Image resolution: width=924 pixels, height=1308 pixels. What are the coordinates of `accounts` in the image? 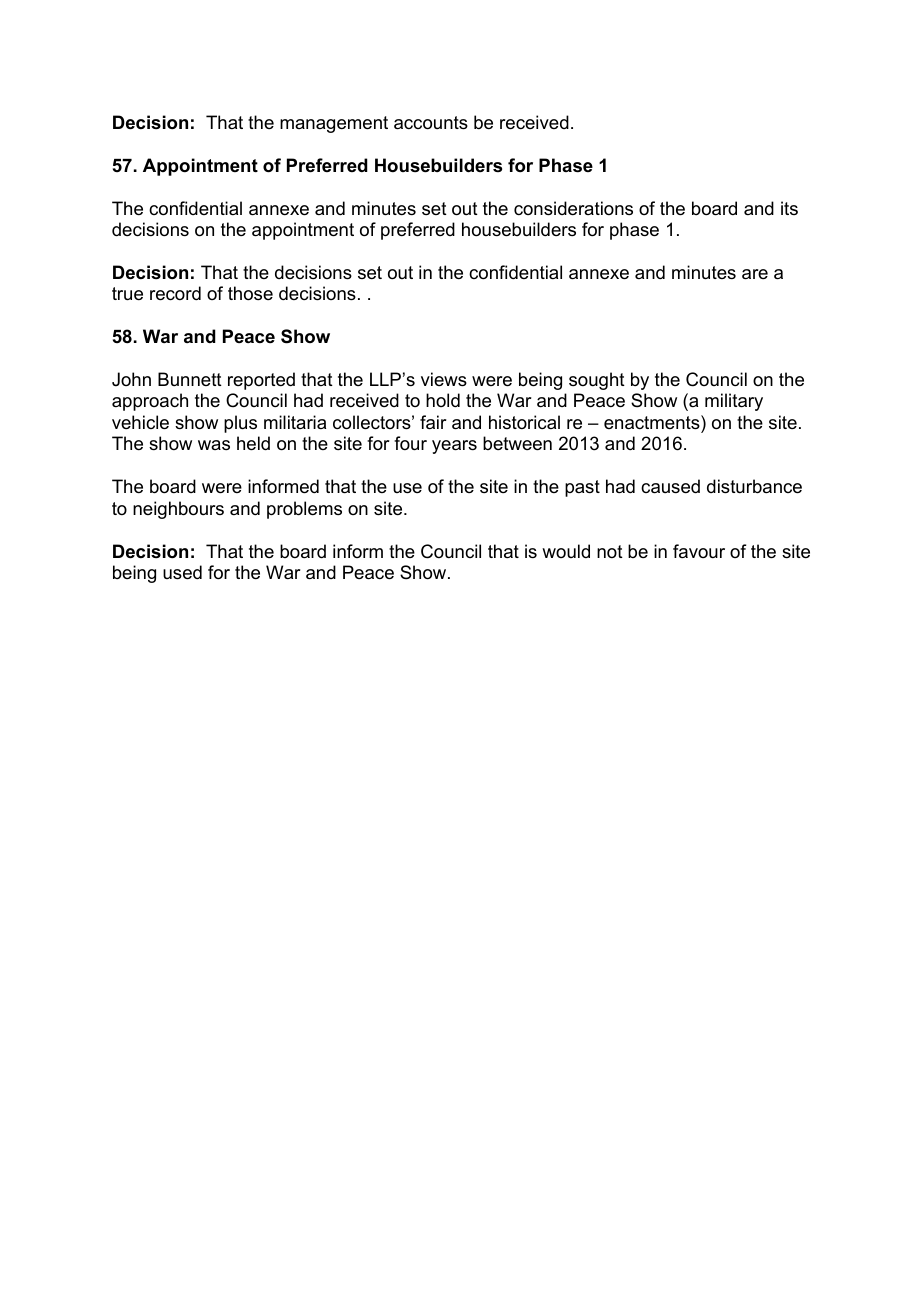 It's located at (431, 123).
